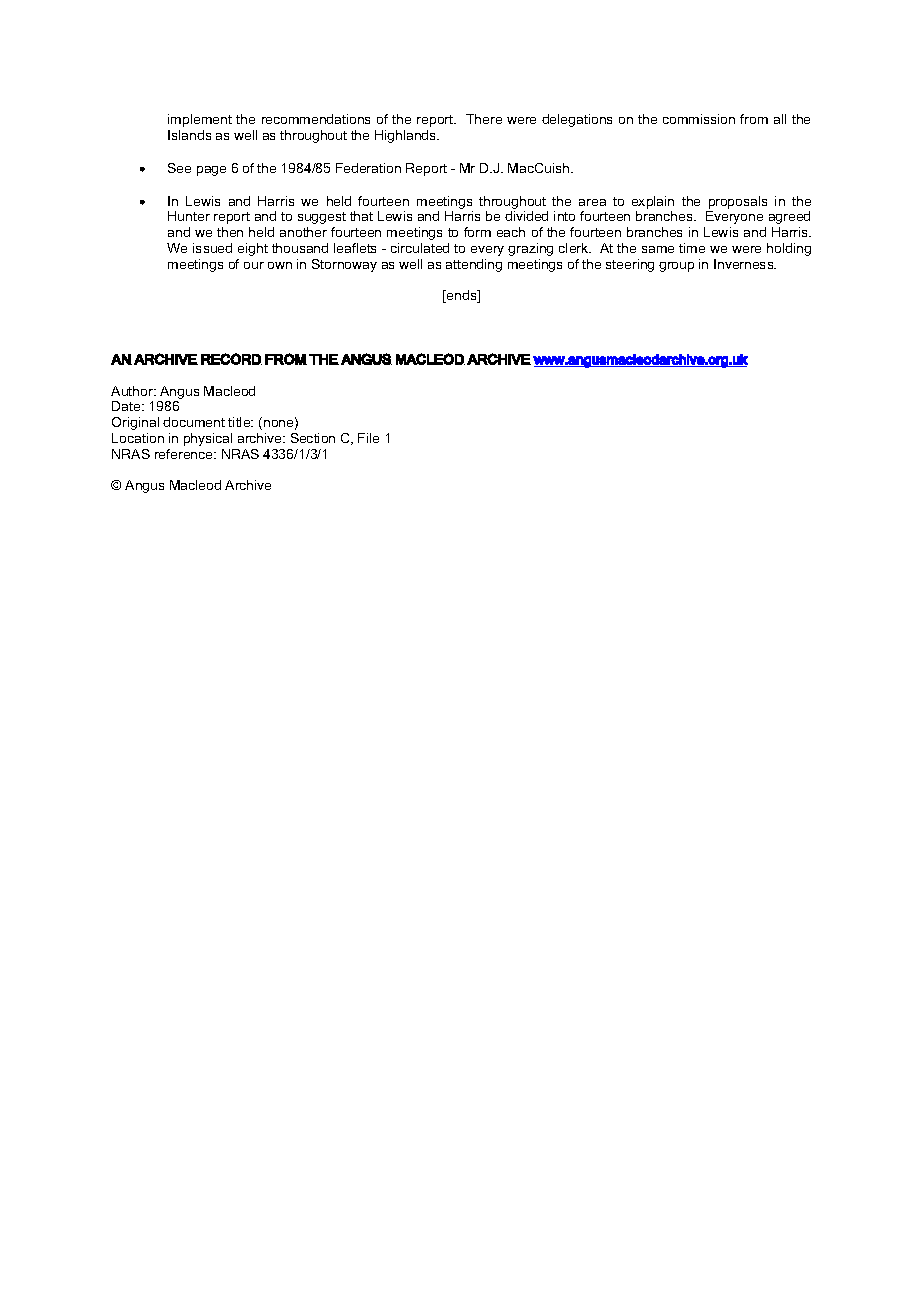  Describe the element at coordinates (484, 119) in the page. I see `There` at that location.
